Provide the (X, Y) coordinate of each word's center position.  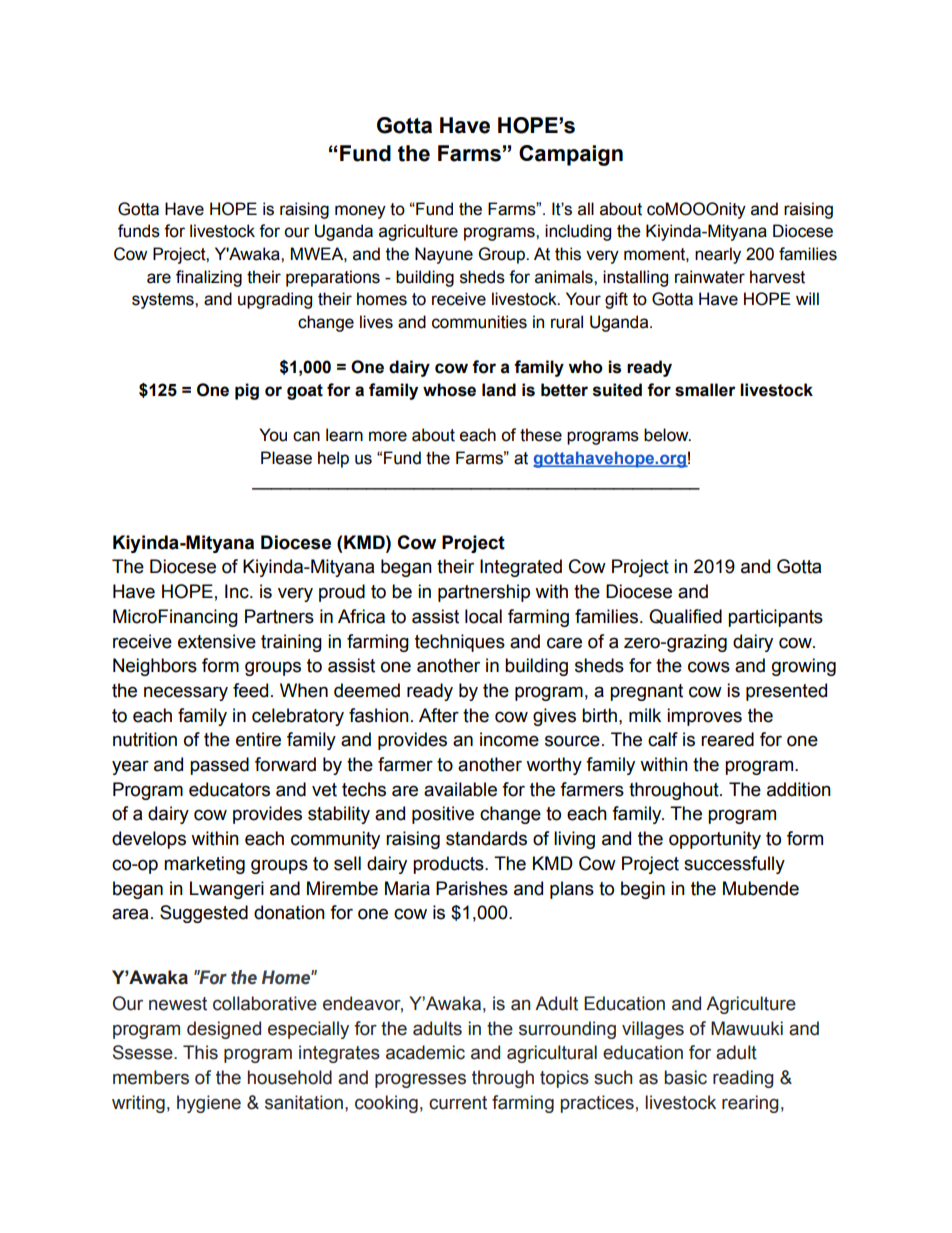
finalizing (209, 278)
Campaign (571, 155)
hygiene (209, 1104)
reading (743, 1079)
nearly (718, 255)
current (458, 1103)
